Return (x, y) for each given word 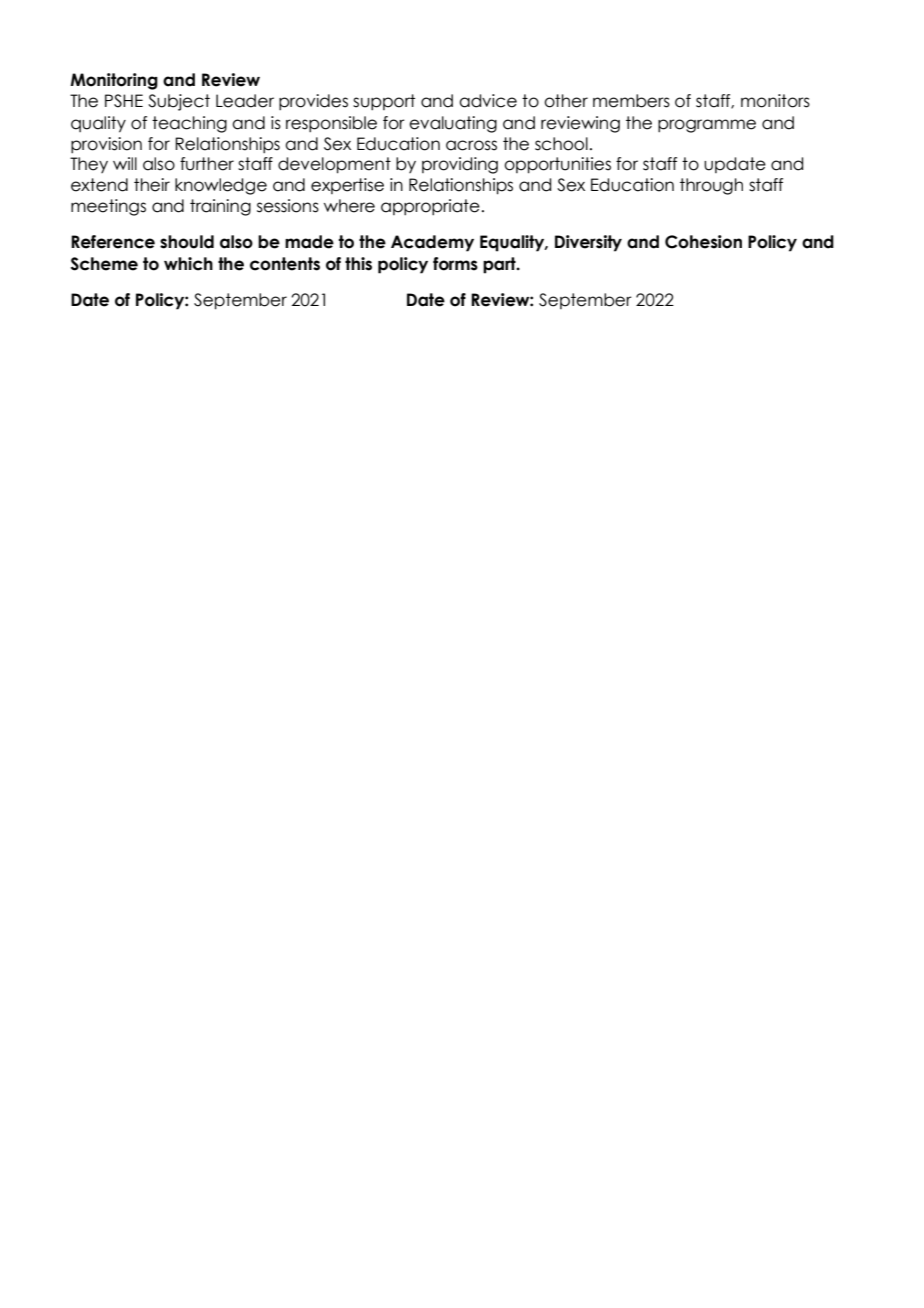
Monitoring (114, 81)
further (207, 164)
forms (455, 264)
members (631, 101)
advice (488, 101)
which (188, 264)
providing (460, 165)
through (711, 186)
